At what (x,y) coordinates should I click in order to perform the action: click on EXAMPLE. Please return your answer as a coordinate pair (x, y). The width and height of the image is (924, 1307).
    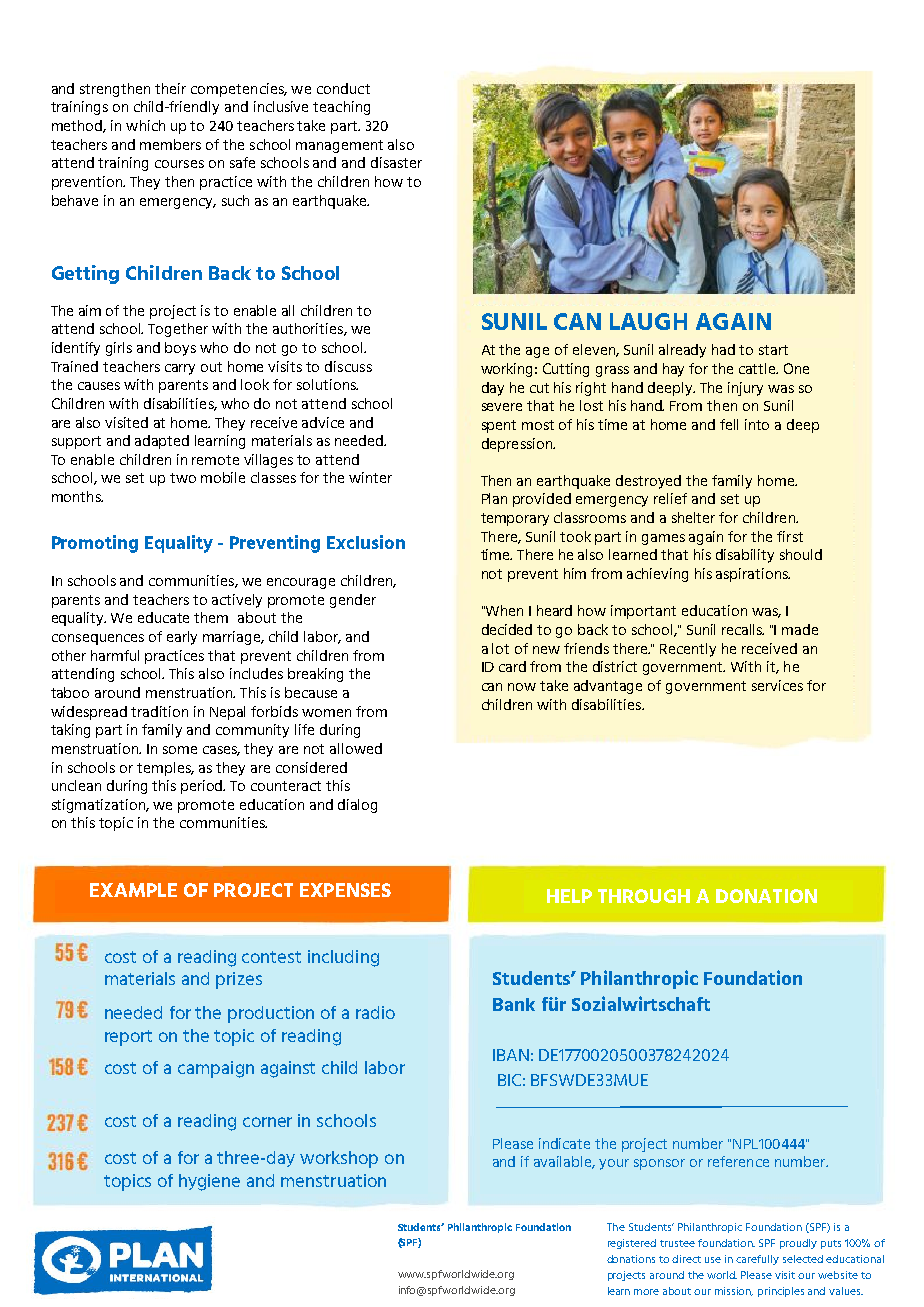
    Looking at the image, I should click on (133, 890).
